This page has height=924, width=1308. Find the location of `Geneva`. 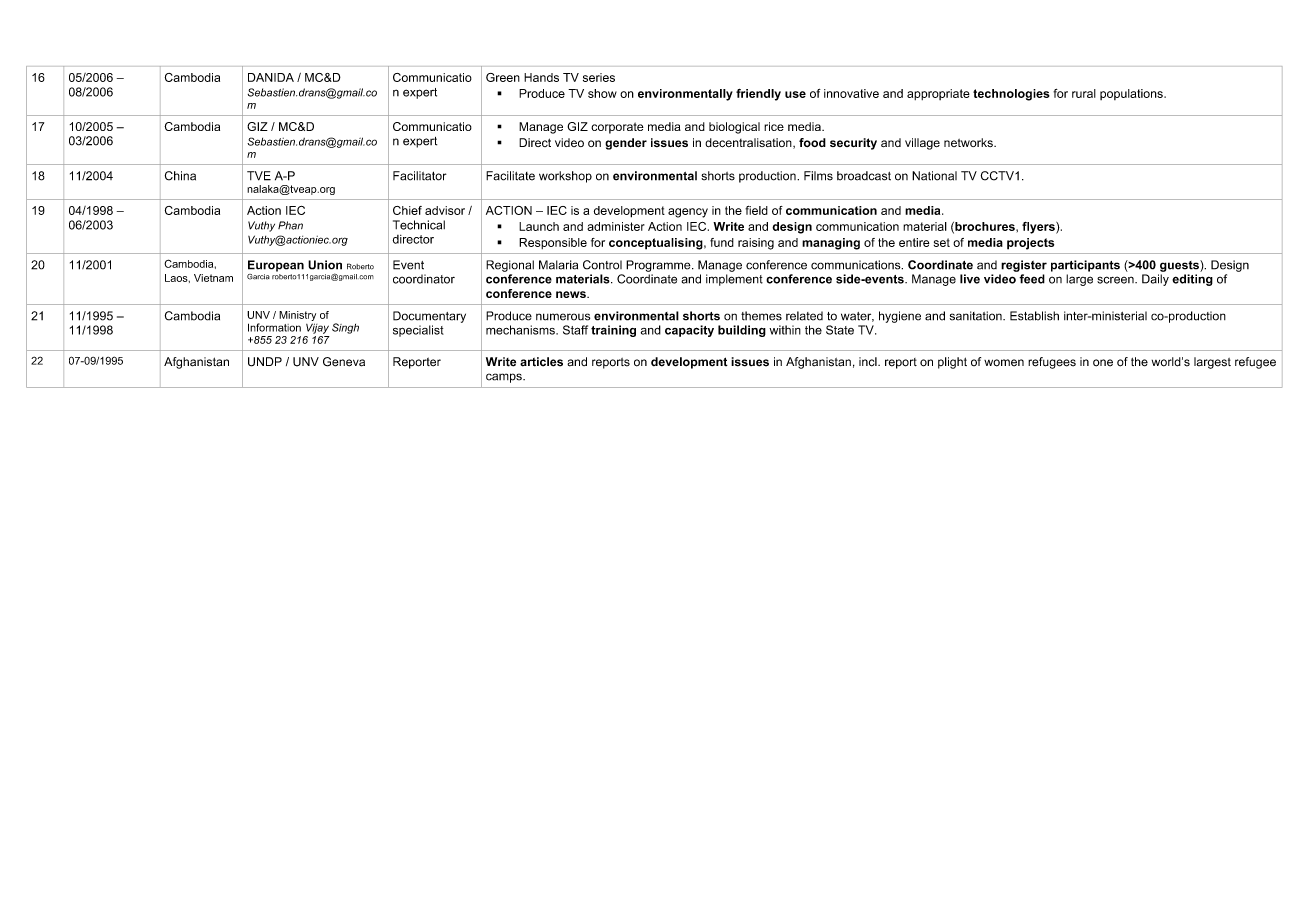

Geneva is located at coordinates (344, 362).
